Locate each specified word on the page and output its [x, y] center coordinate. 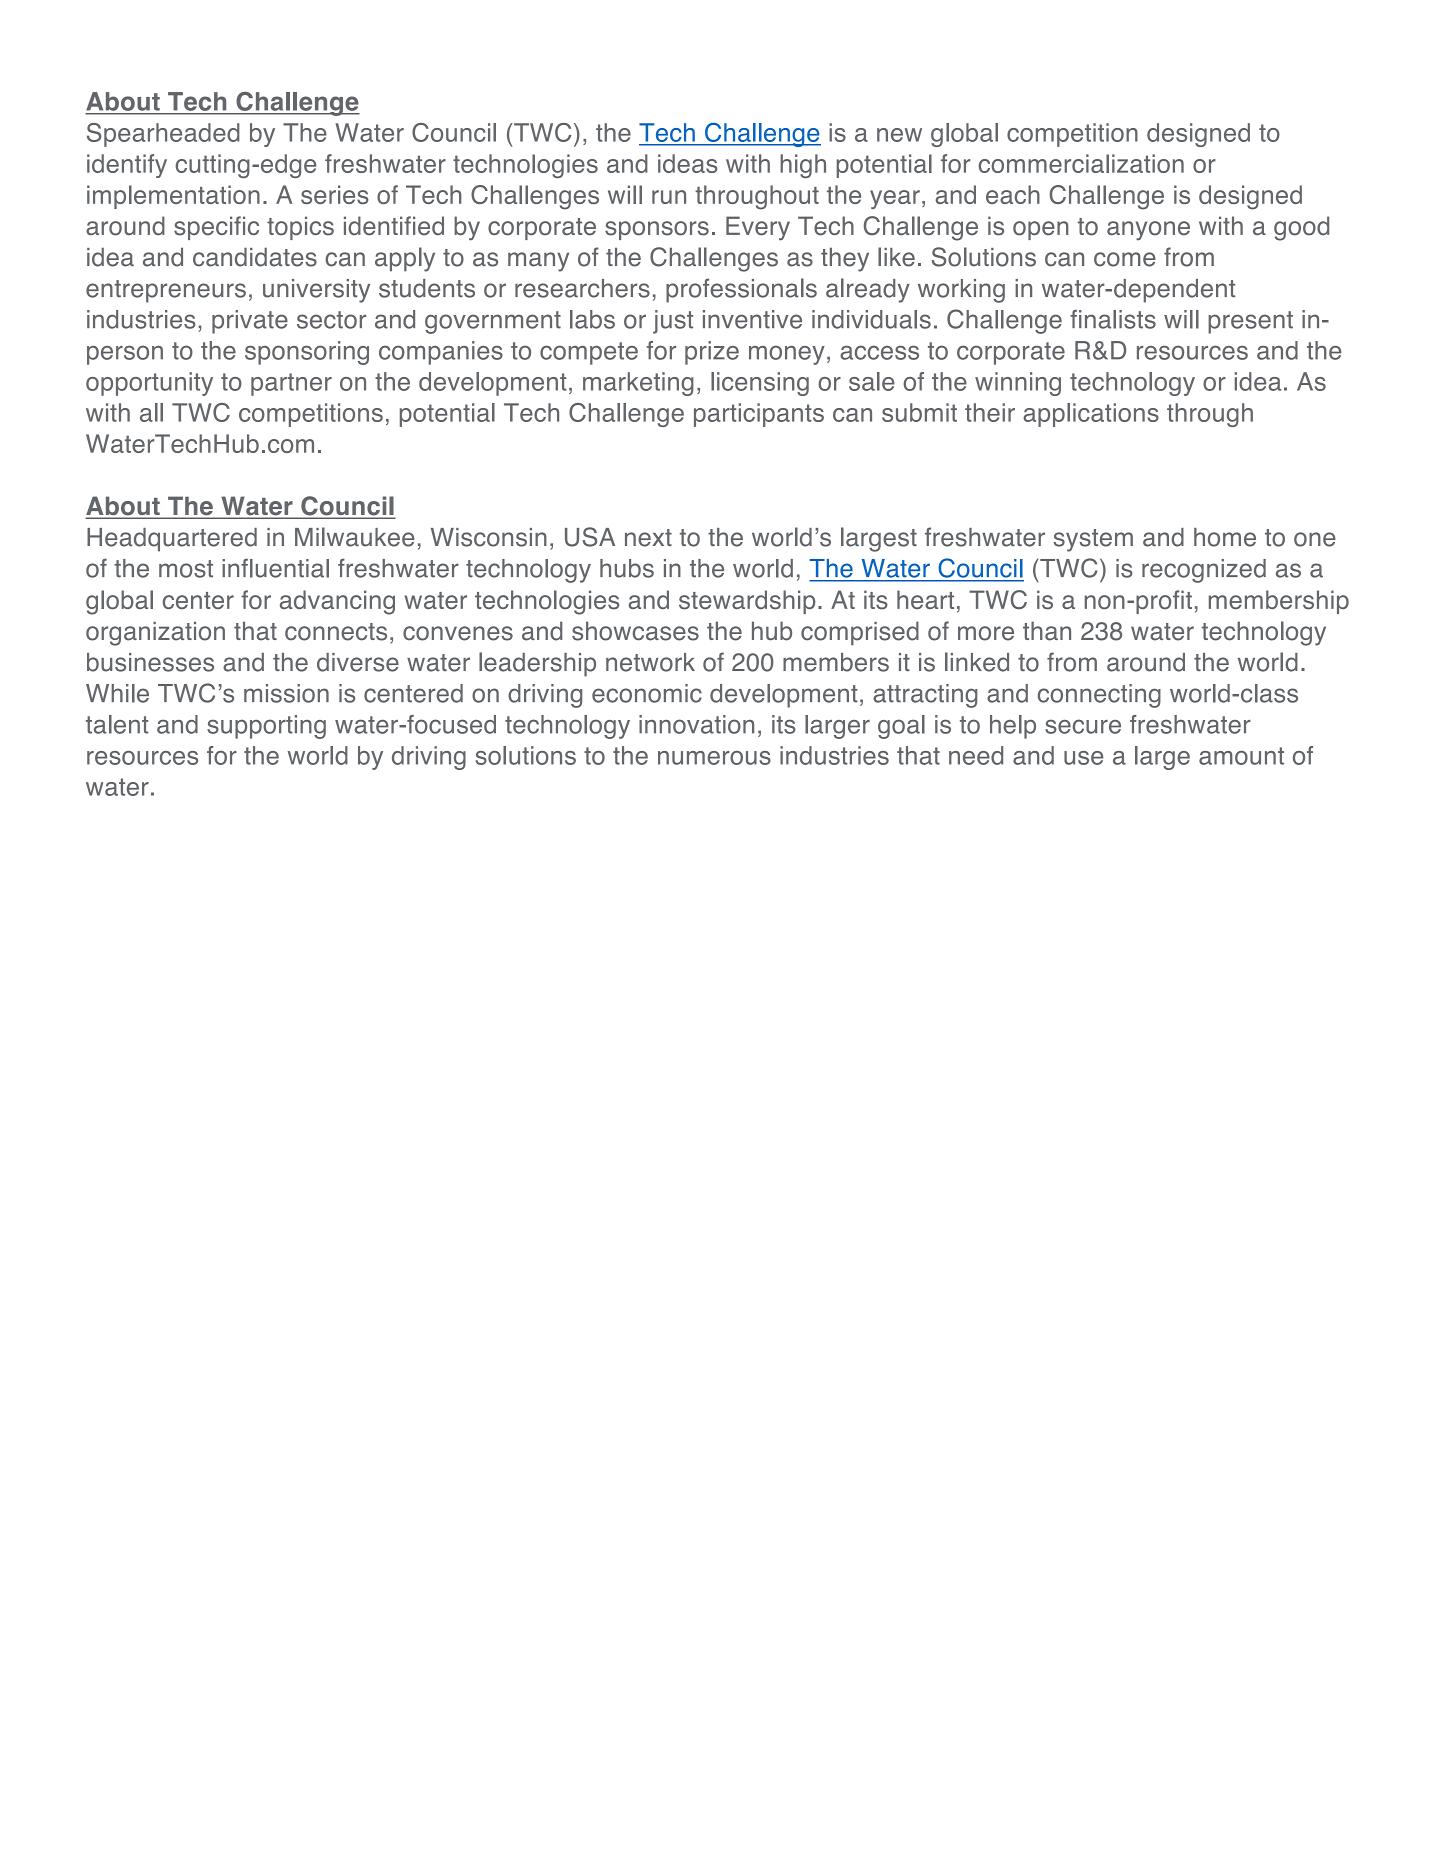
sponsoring [307, 353]
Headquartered [172, 540]
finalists [1113, 319]
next [648, 538]
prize [712, 353]
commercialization [1081, 163]
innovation [696, 724]
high [803, 166]
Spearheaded [163, 135]
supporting [266, 727]
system [1093, 540]
